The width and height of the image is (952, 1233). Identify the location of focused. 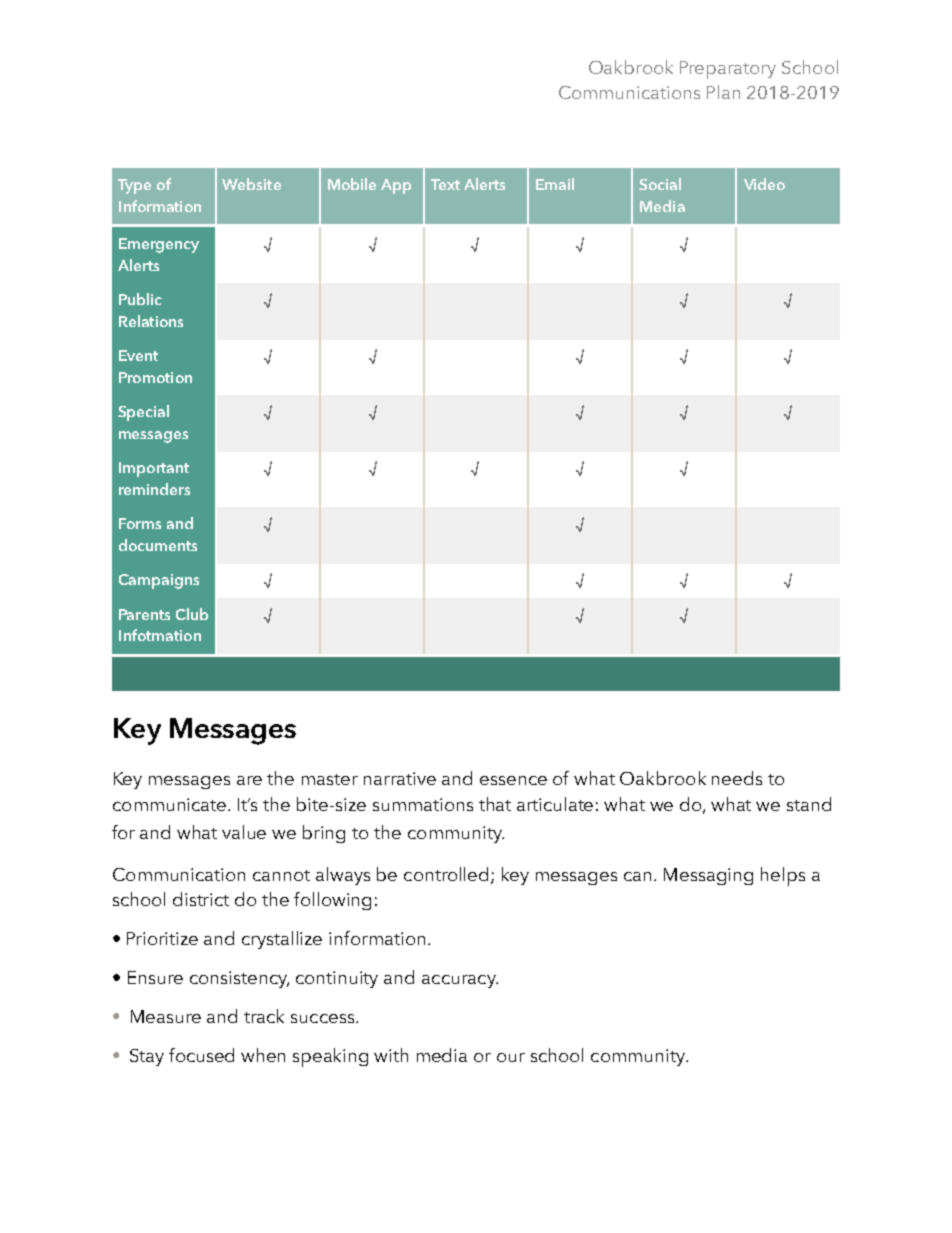
(201, 1055).
